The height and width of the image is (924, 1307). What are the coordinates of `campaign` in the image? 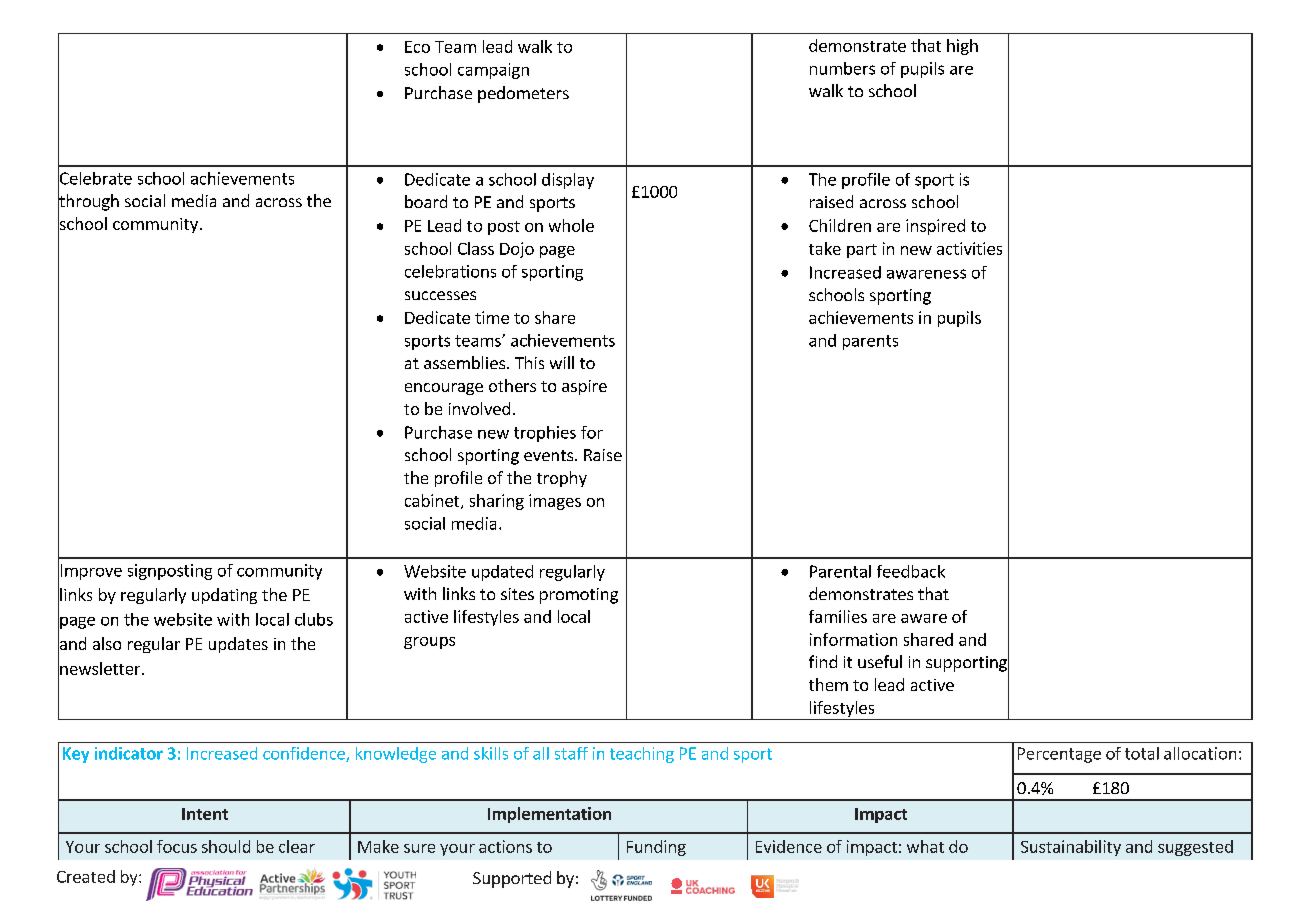 It's located at (493, 71).
